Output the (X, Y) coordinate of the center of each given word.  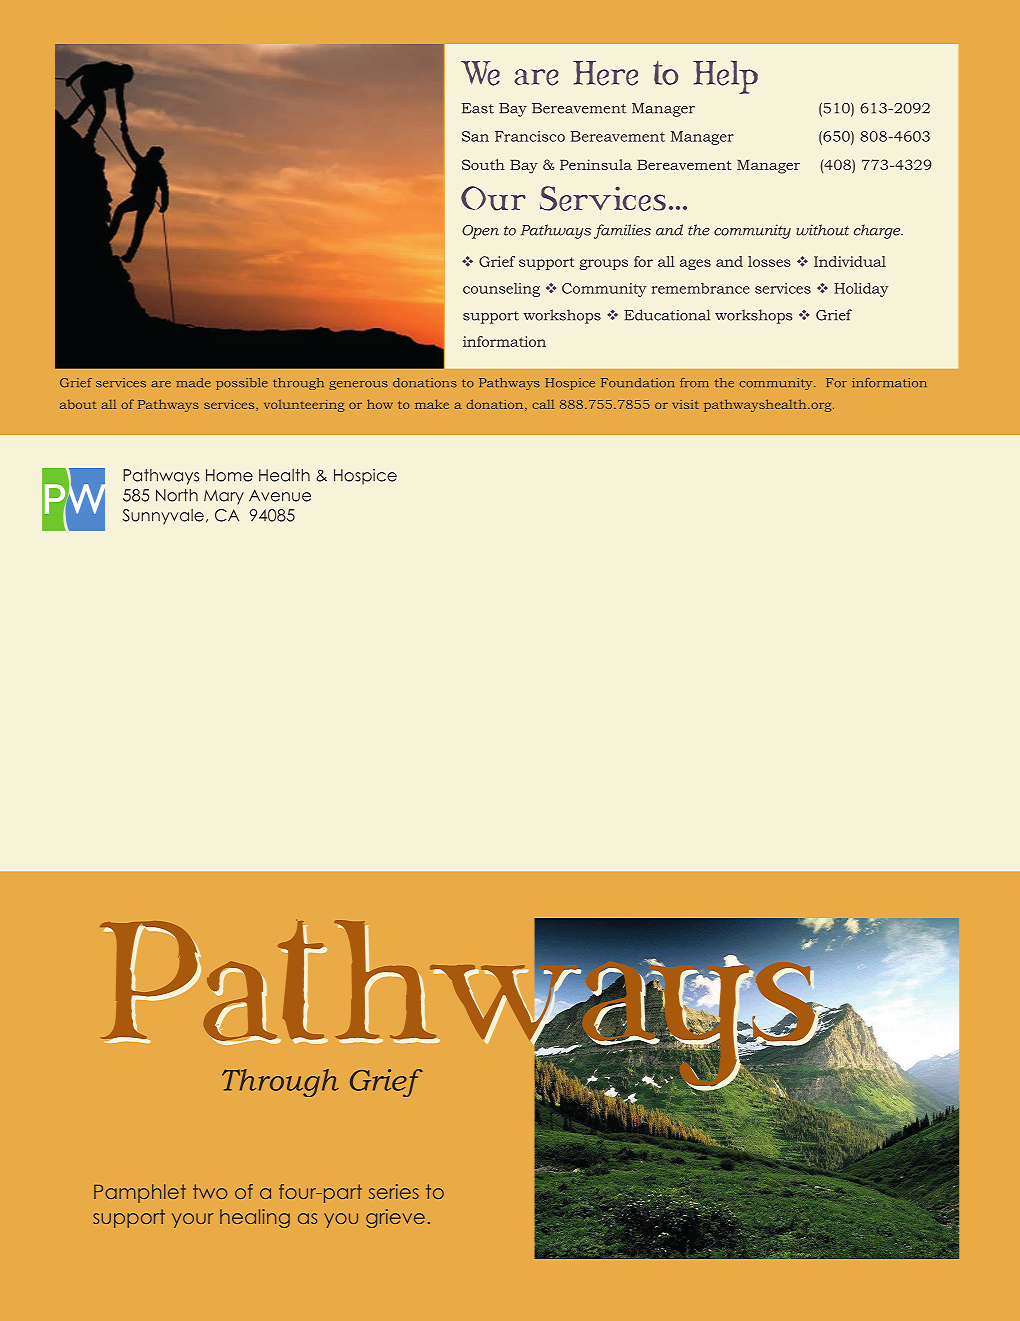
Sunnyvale (163, 517)
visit (685, 404)
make (432, 404)
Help (725, 77)
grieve (395, 1218)
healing (255, 1218)
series (394, 1191)
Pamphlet (140, 1193)
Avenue (280, 495)
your (192, 1220)
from (694, 382)
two (210, 1191)
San (475, 136)
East (478, 108)
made (193, 382)
